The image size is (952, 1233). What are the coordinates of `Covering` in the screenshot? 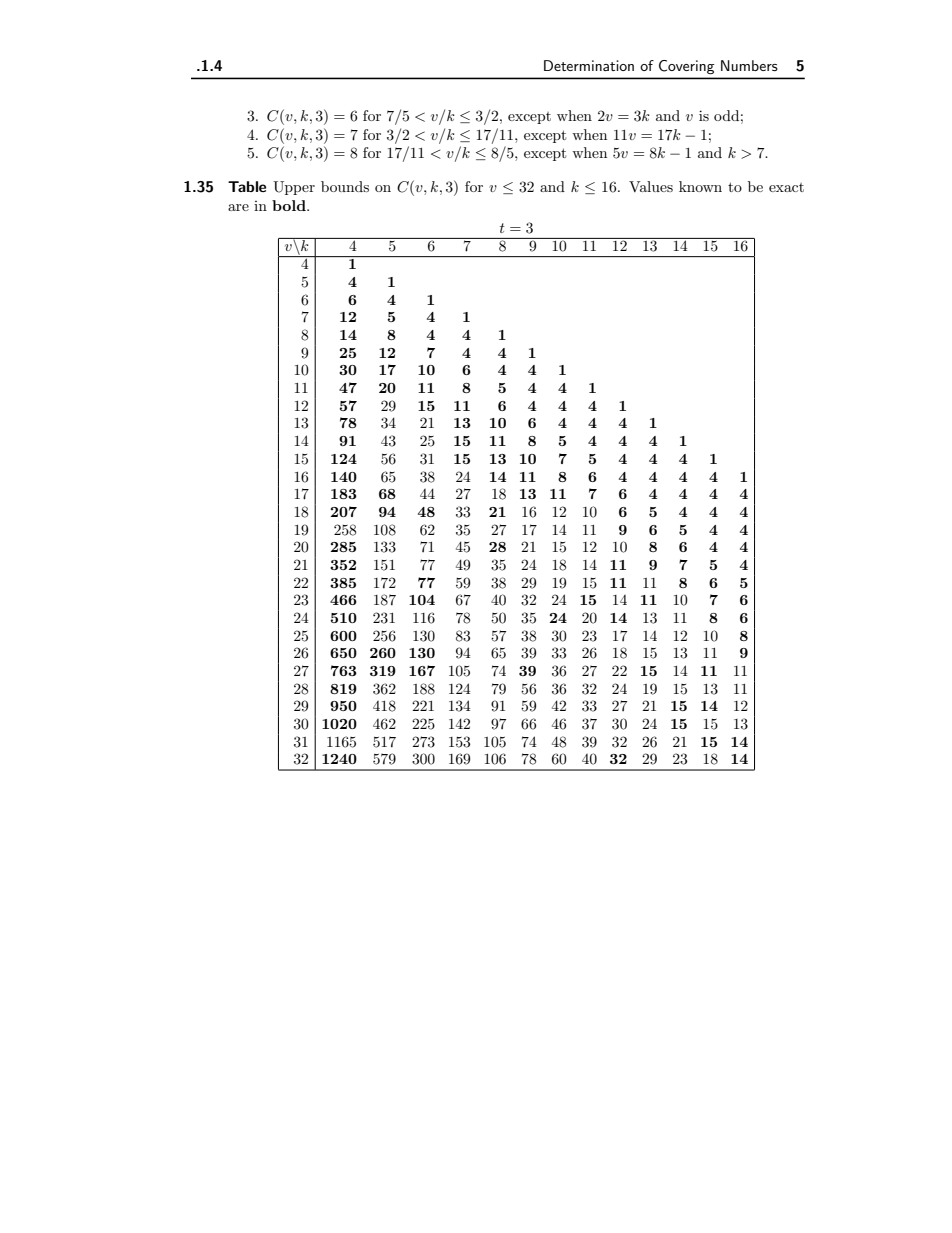 It's located at (686, 67).
